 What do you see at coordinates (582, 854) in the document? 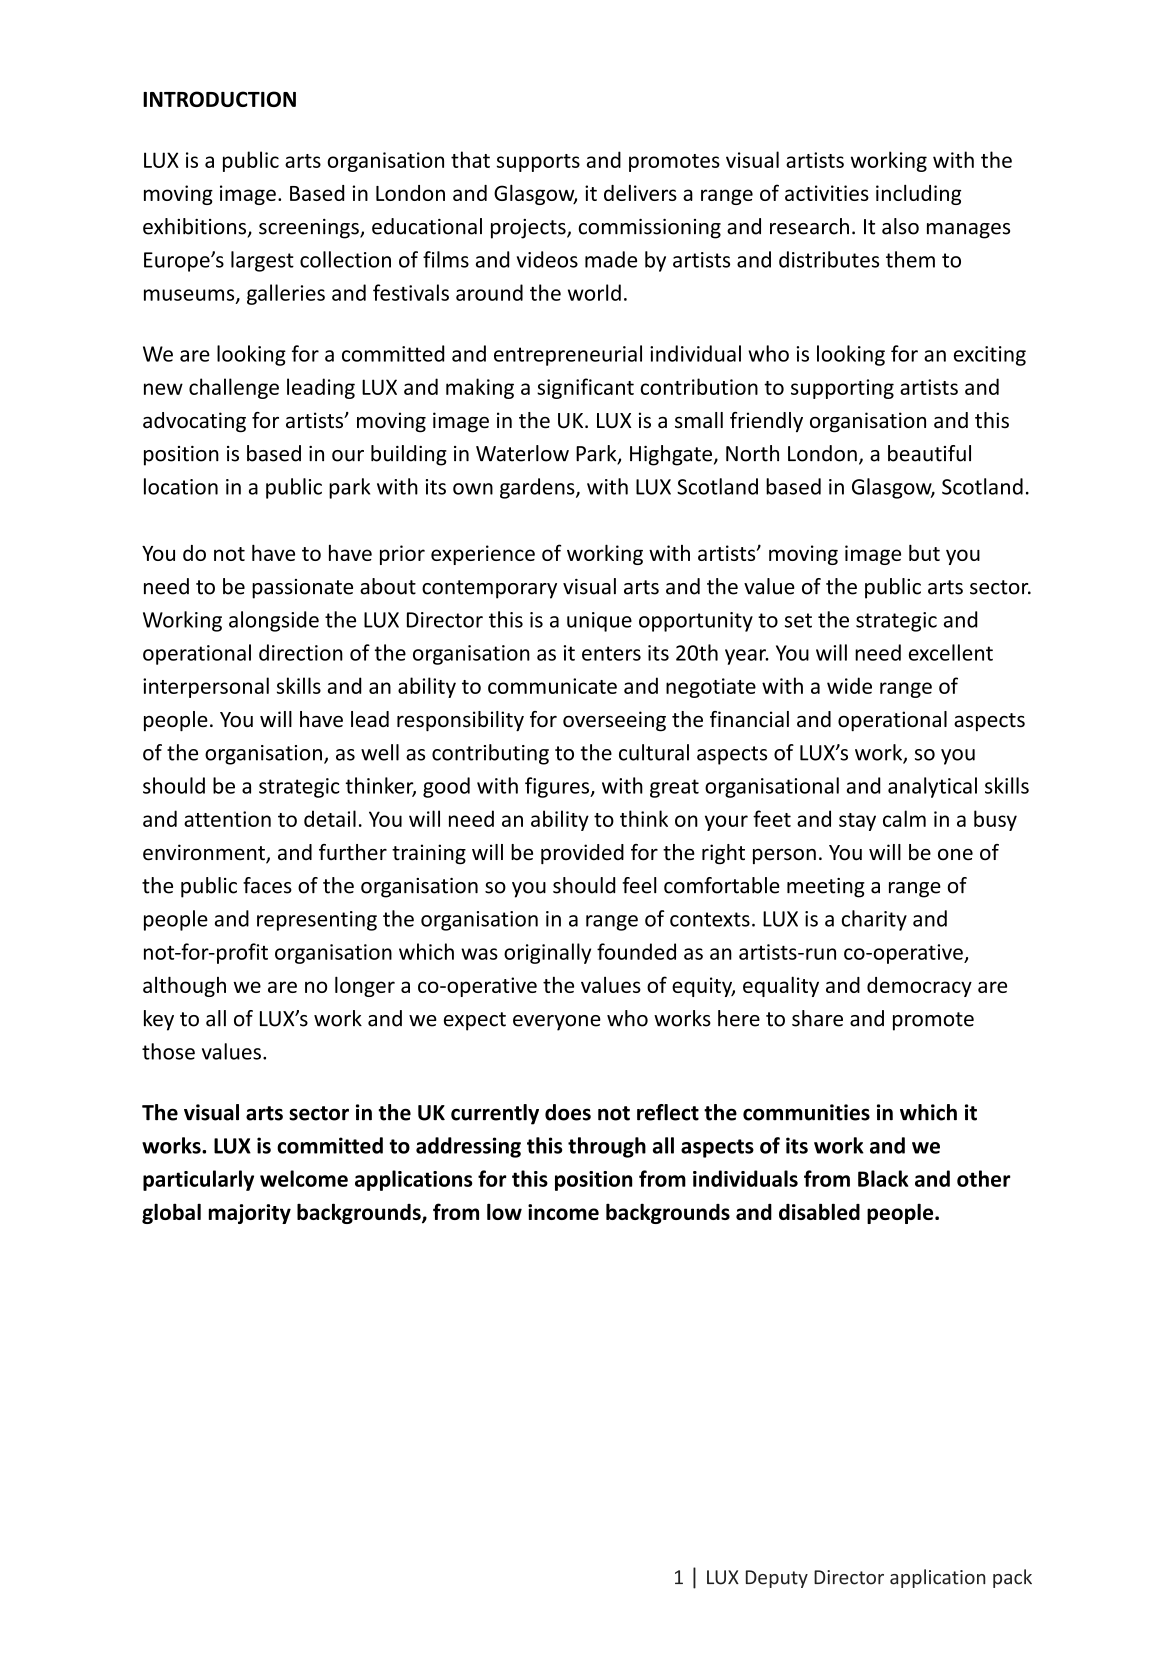
I see `provided` at bounding box center [582, 854].
